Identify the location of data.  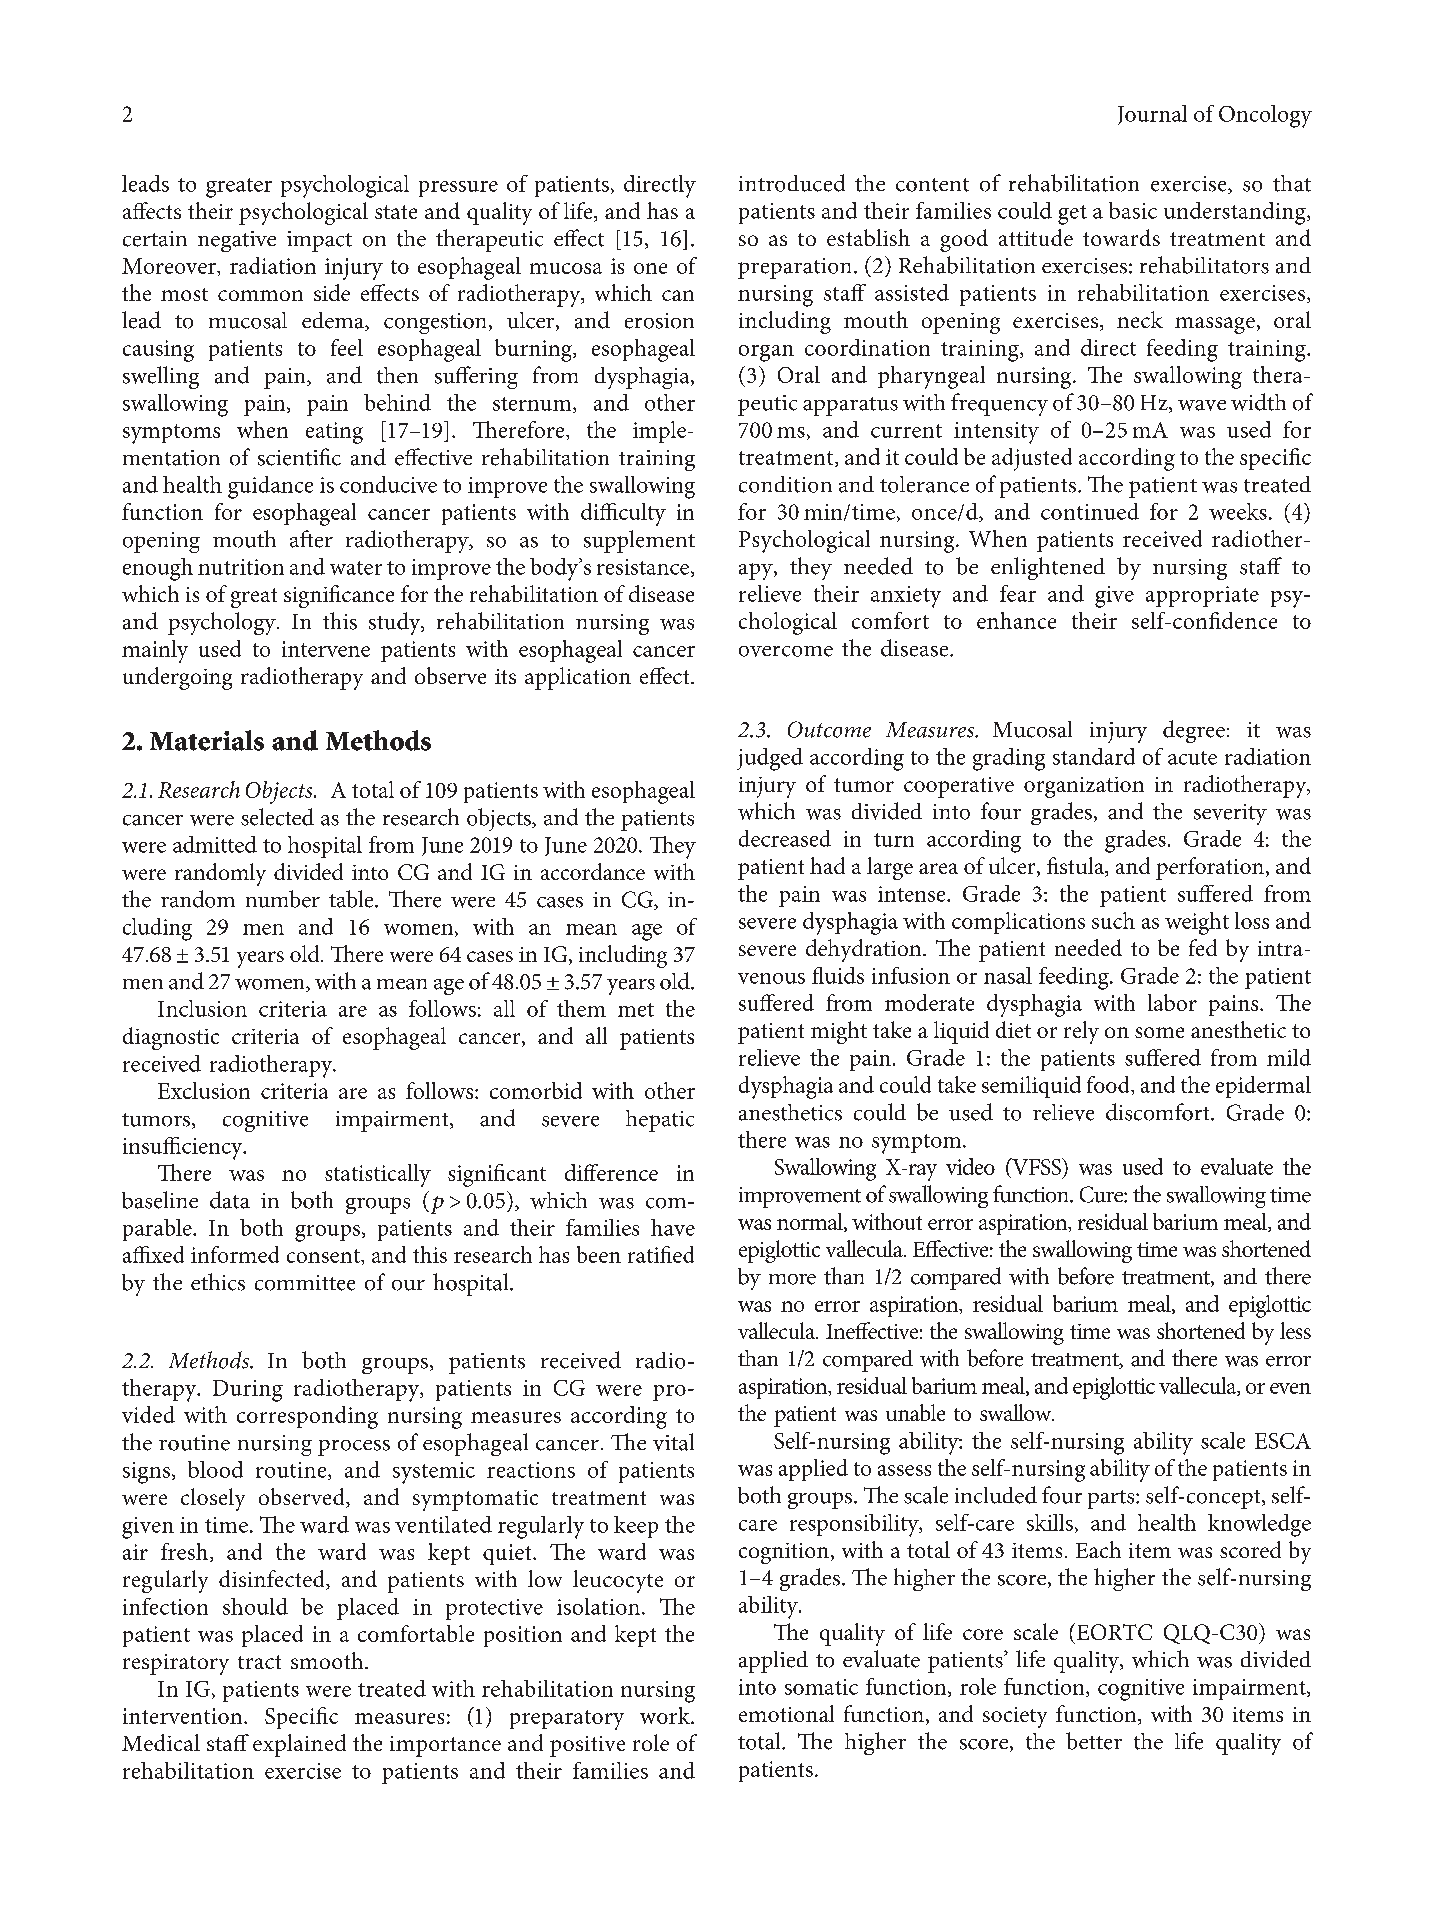
(230, 1200).
